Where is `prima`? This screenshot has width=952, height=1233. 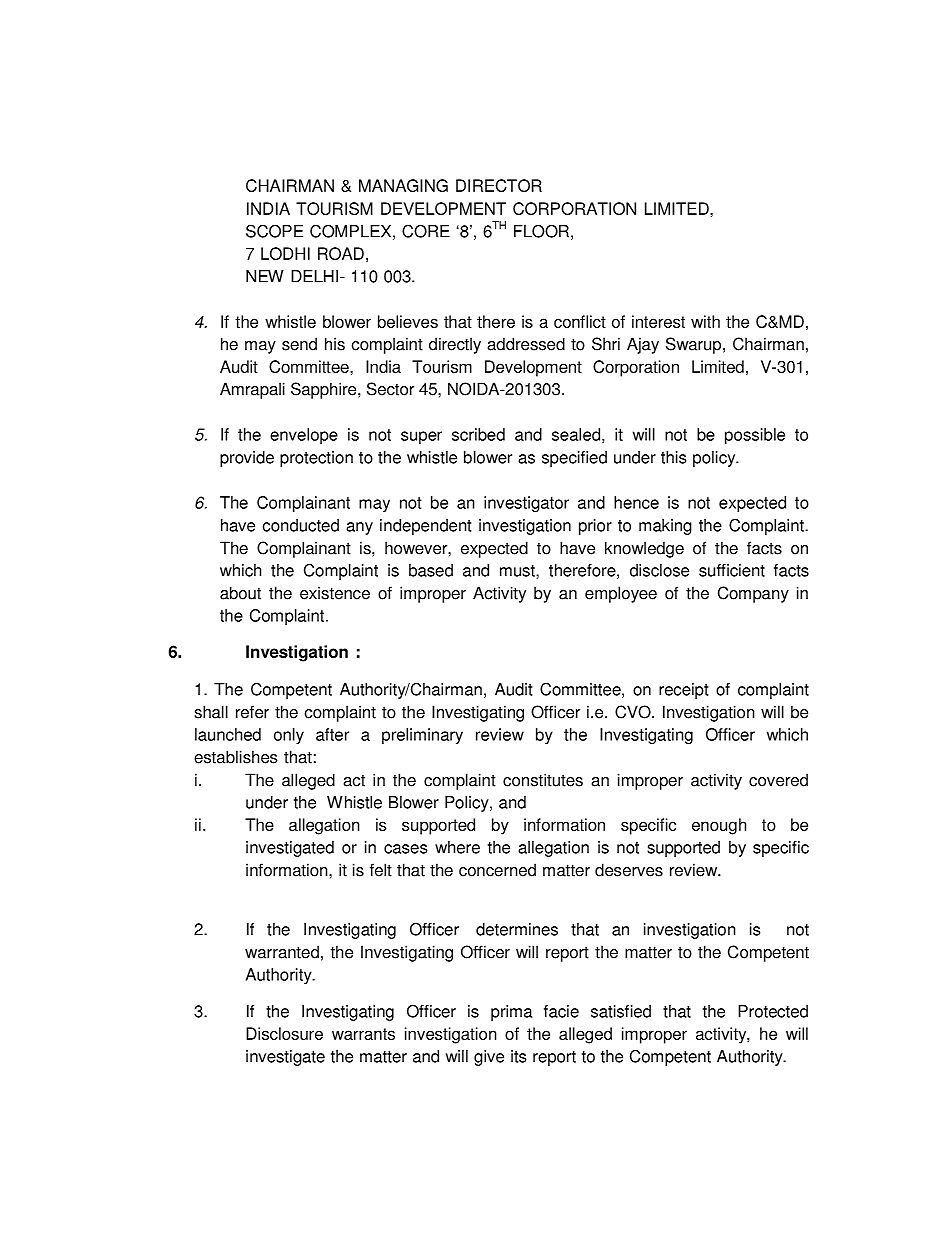
prima is located at coordinates (511, 1013).
